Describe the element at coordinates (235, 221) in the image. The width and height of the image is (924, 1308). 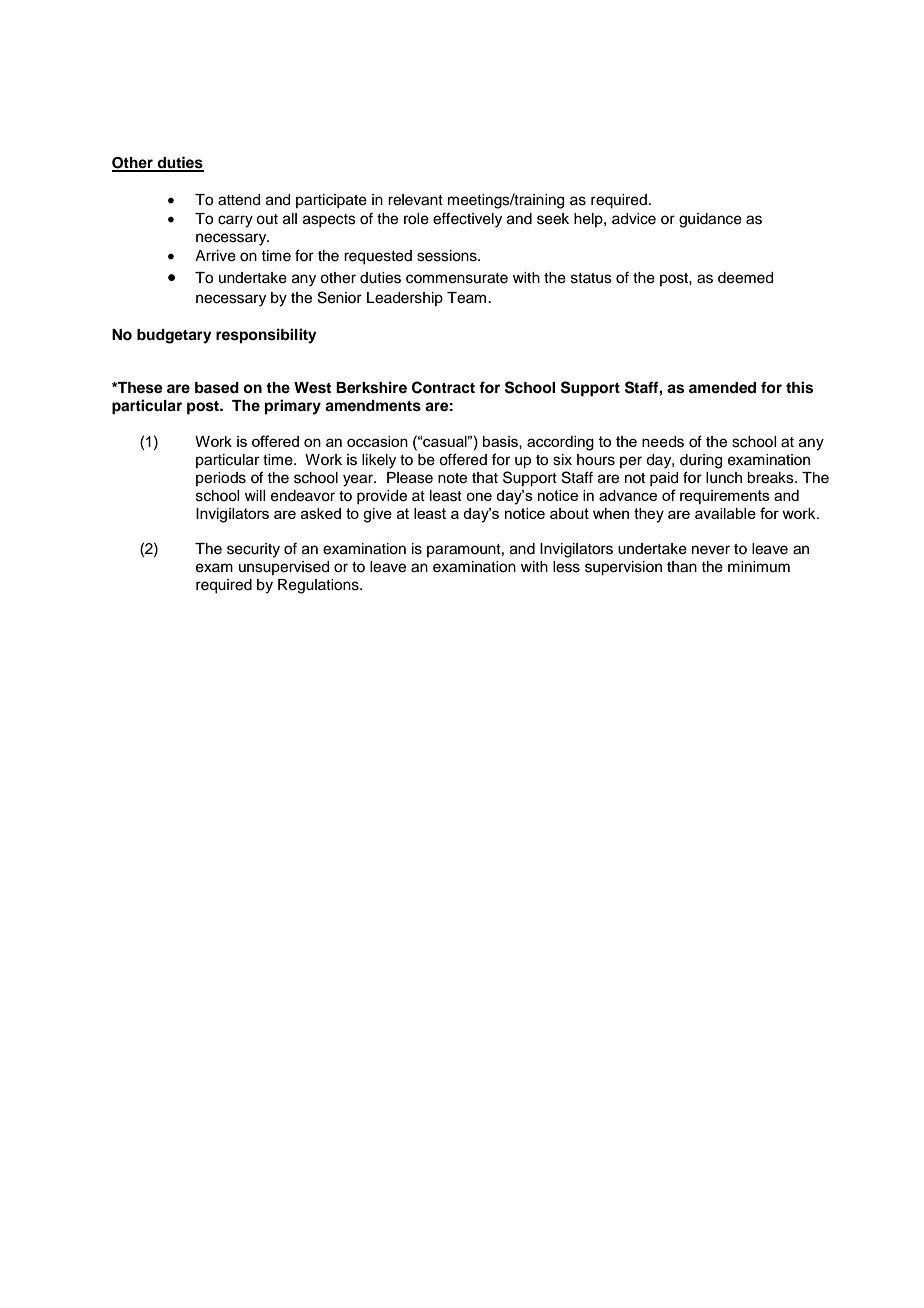
I see `carry` at that location.
